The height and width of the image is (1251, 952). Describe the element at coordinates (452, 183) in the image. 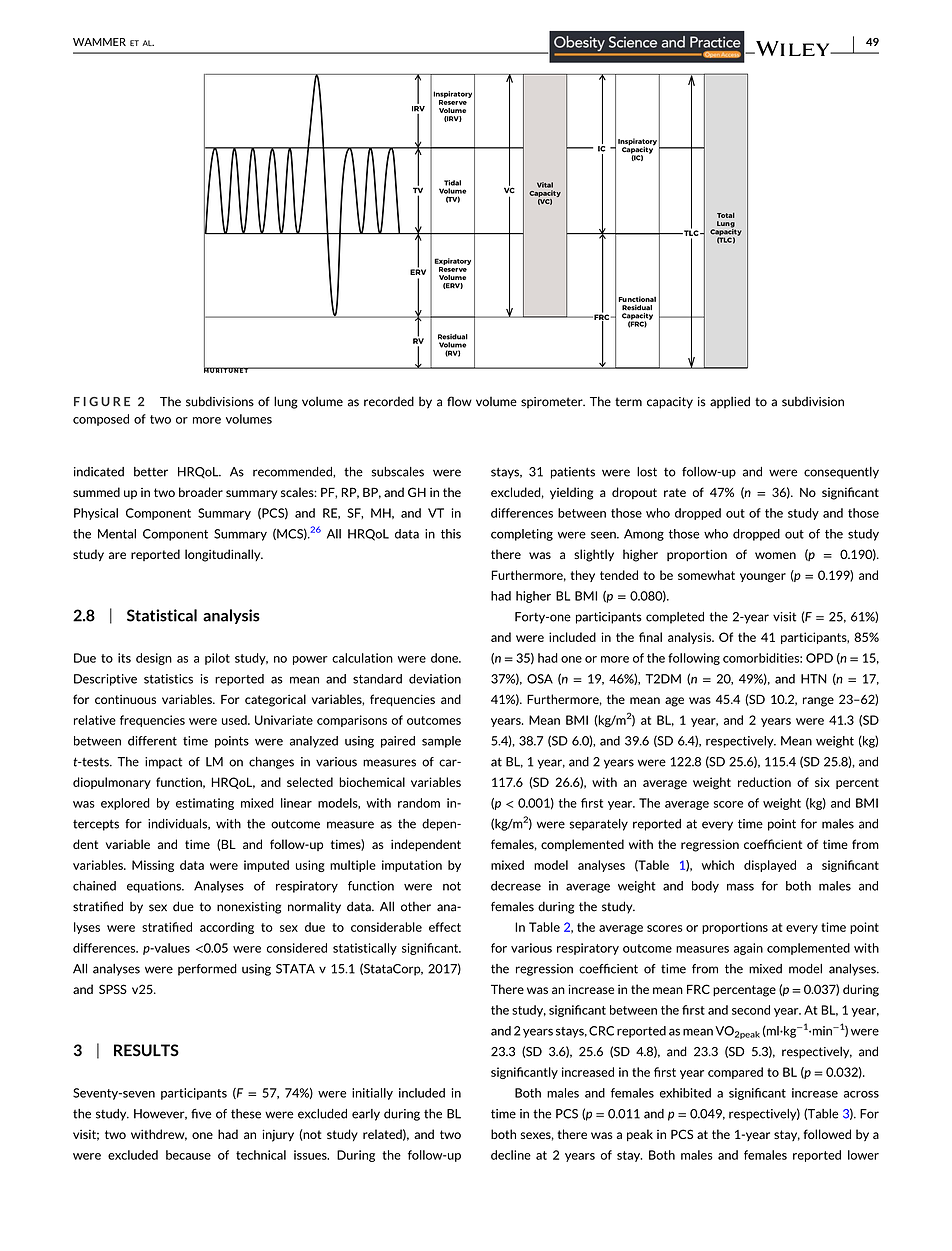

I see `Tidal` at that location.
